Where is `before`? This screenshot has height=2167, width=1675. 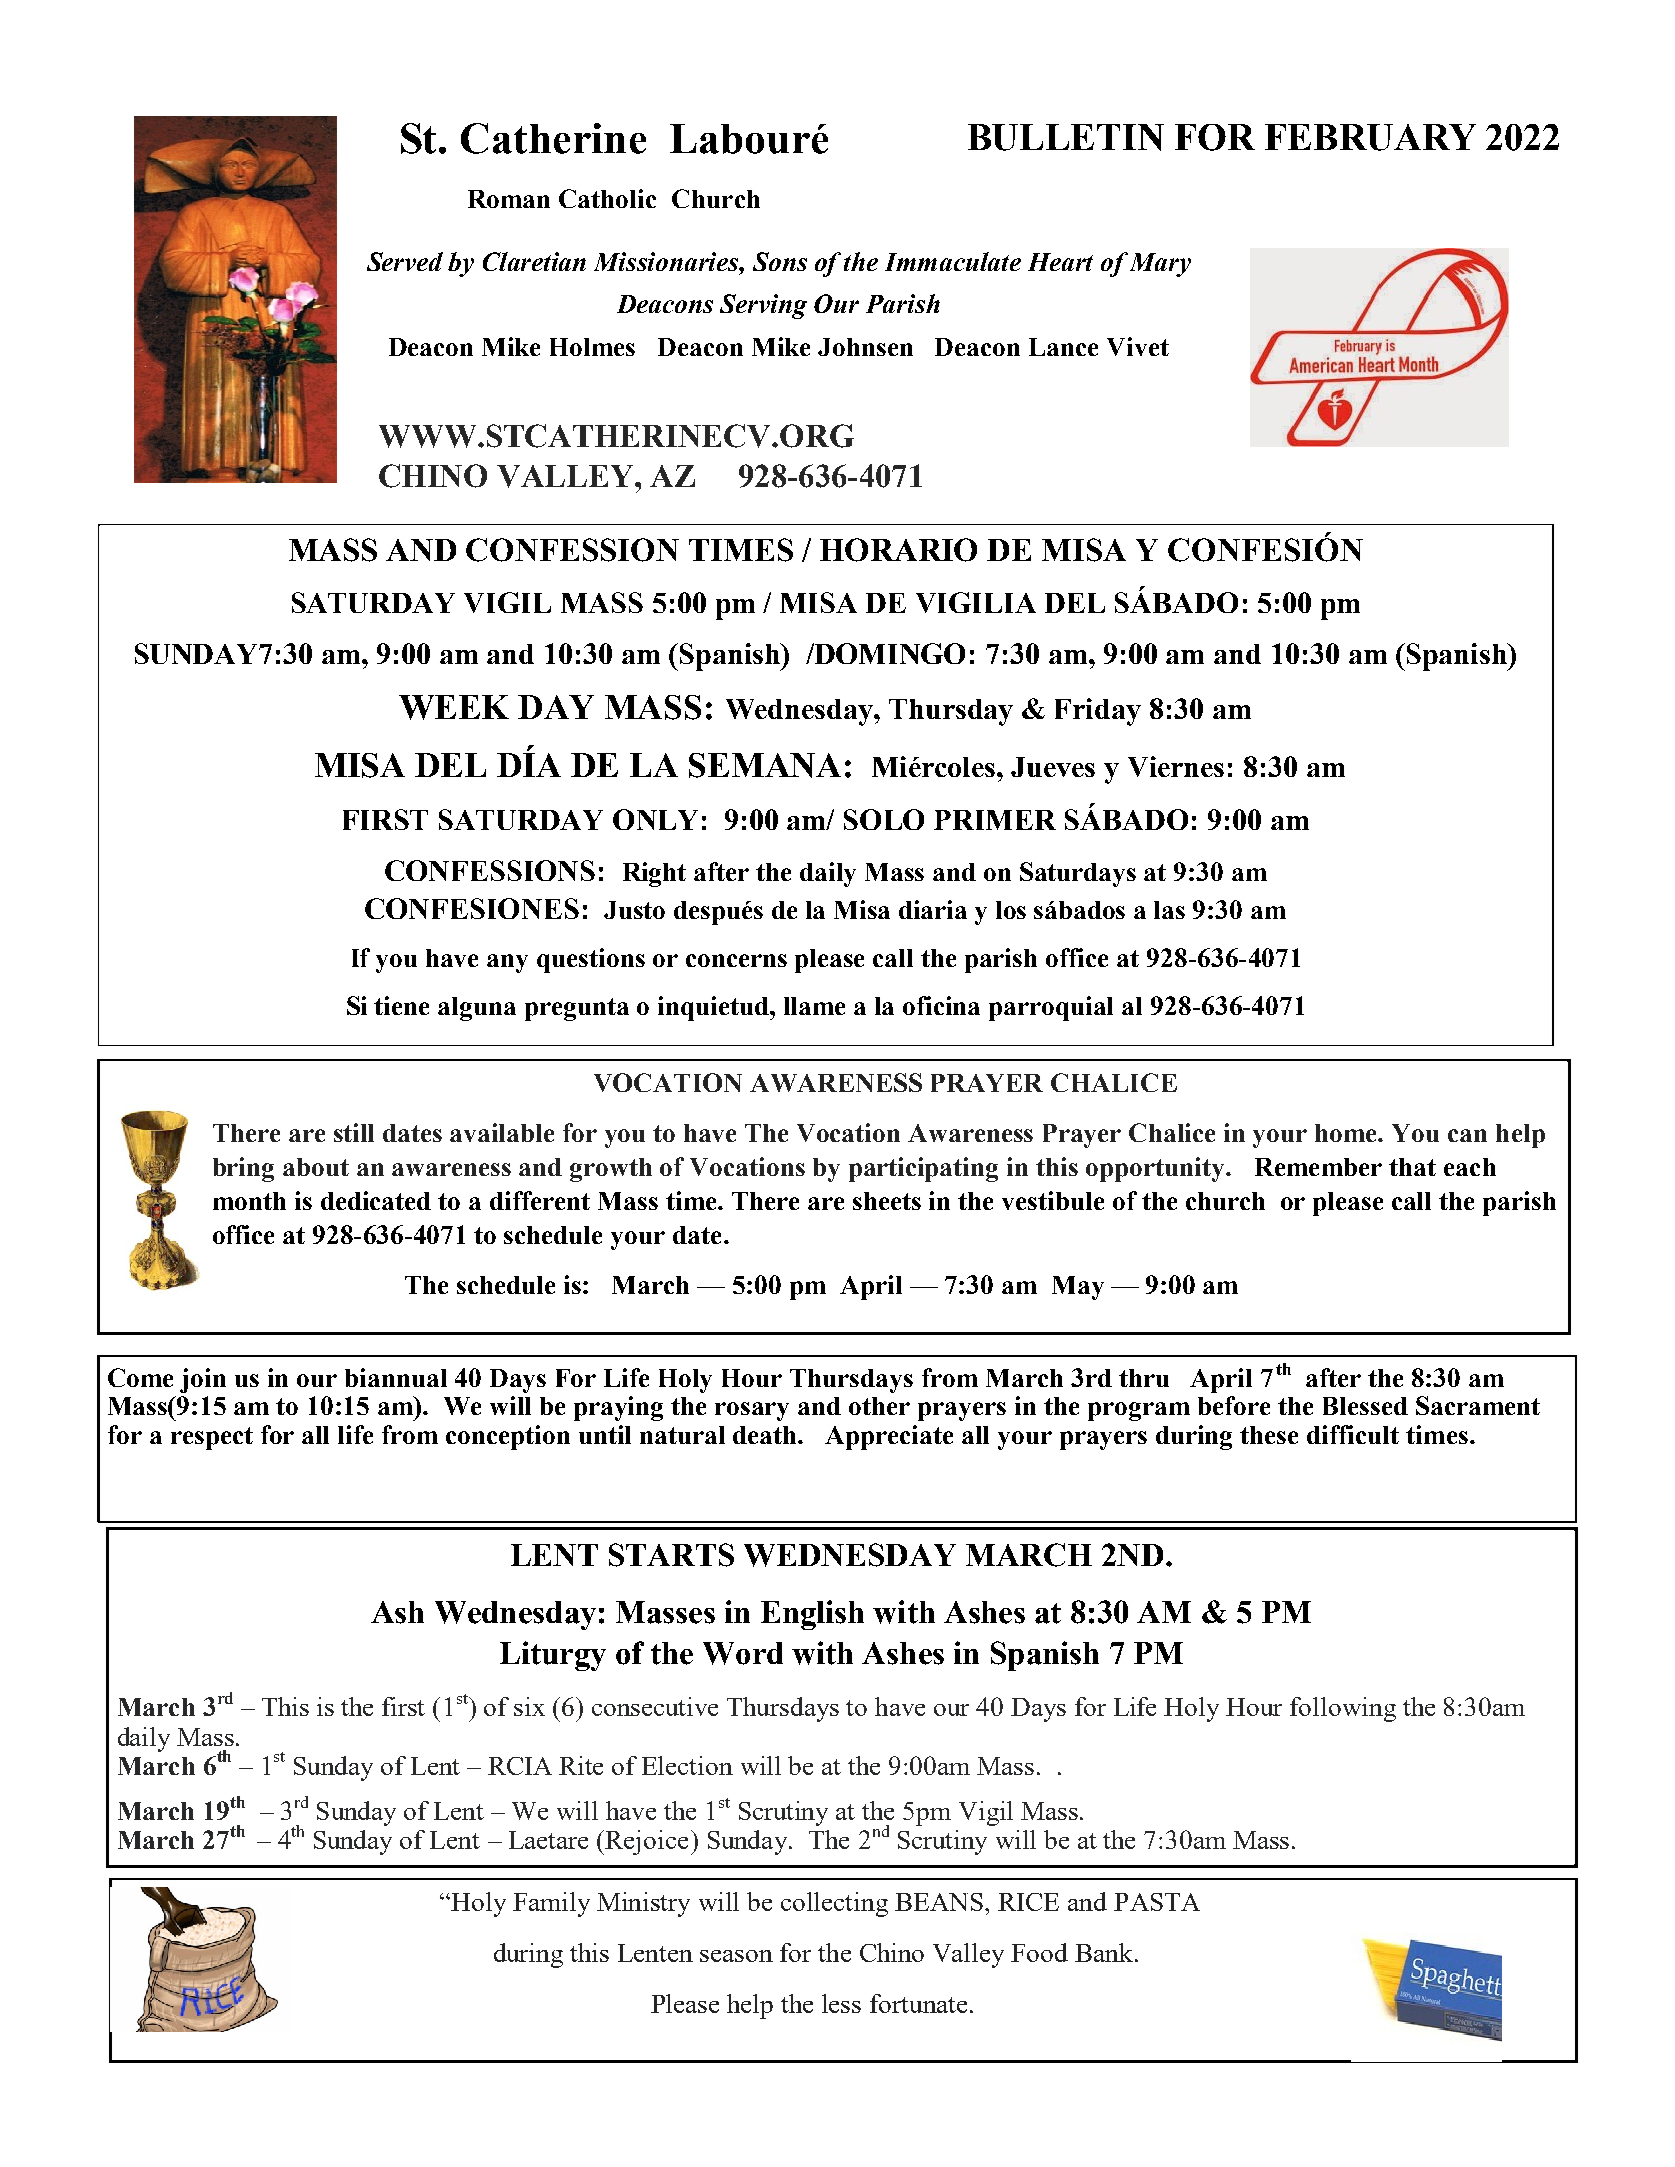 before is located at coordinates (1234, 1405).
